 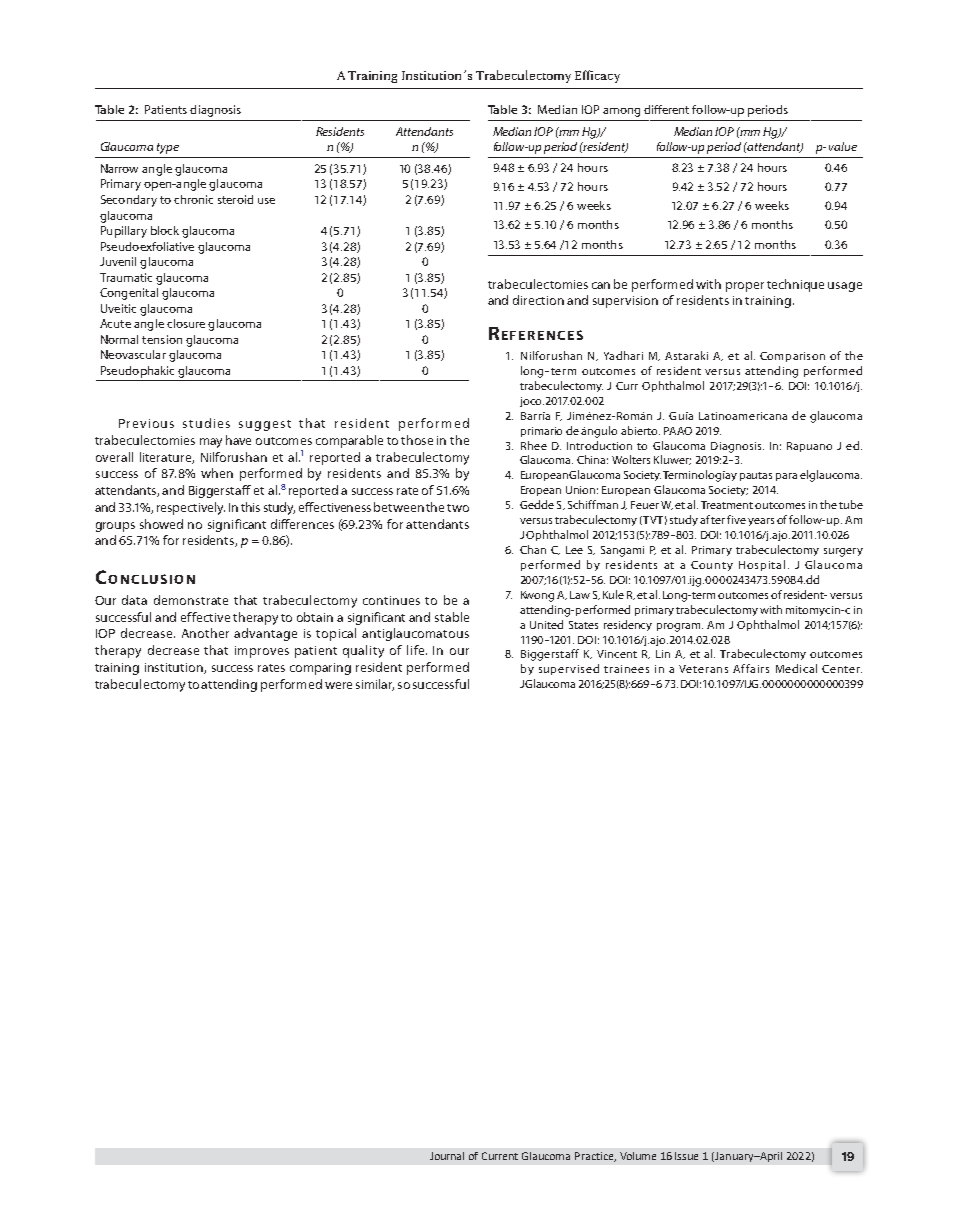 What do you see at coordinates (537, 596) in the page?
I see `Kwong` at bounding box center [537, 596].
